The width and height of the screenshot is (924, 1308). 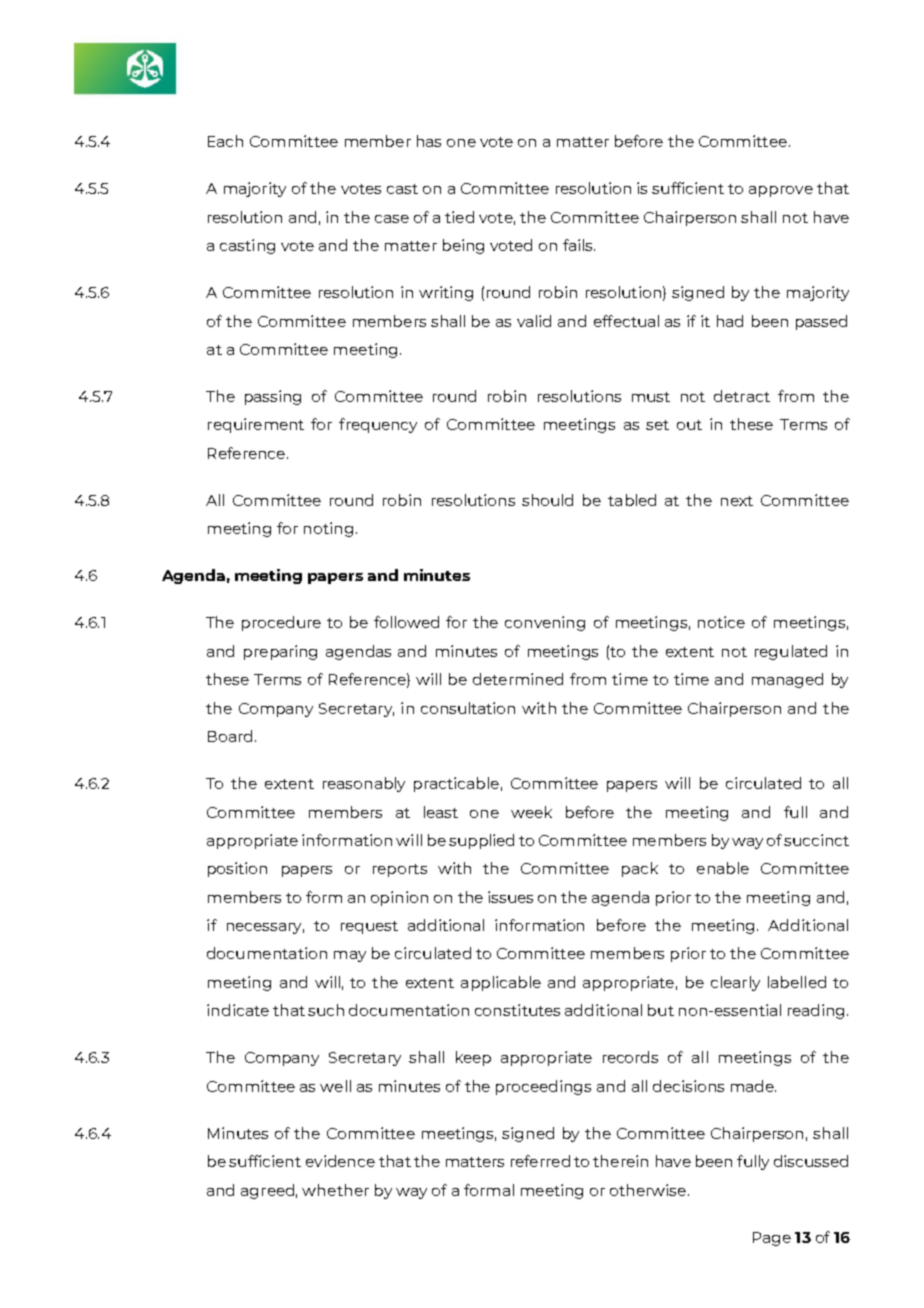 What do you see at coordinates (534, 321) in the screenshot?
I see `valid` at bounding box center [534, 321].
